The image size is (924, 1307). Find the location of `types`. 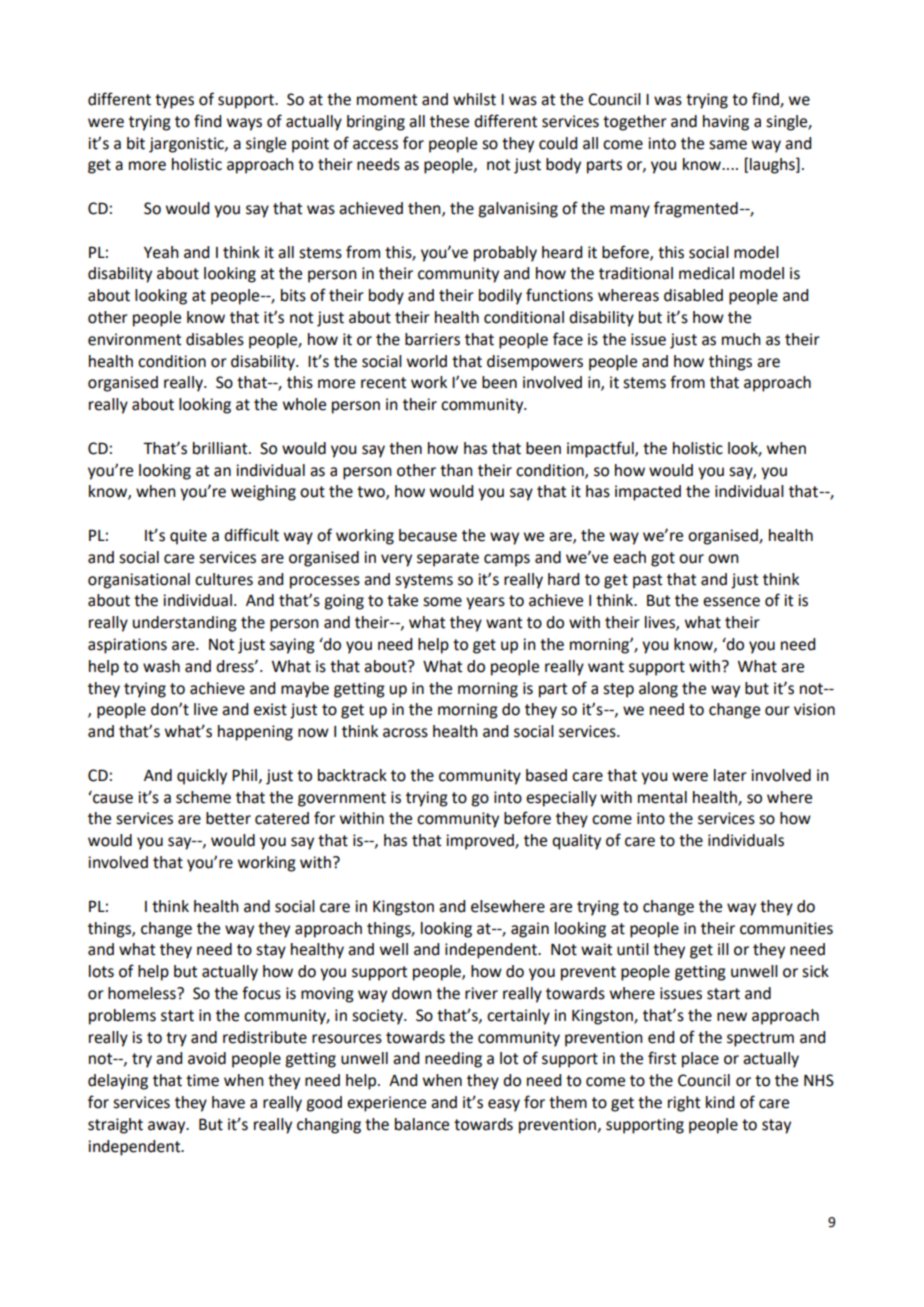

types is located at coordinates (174, 101).
